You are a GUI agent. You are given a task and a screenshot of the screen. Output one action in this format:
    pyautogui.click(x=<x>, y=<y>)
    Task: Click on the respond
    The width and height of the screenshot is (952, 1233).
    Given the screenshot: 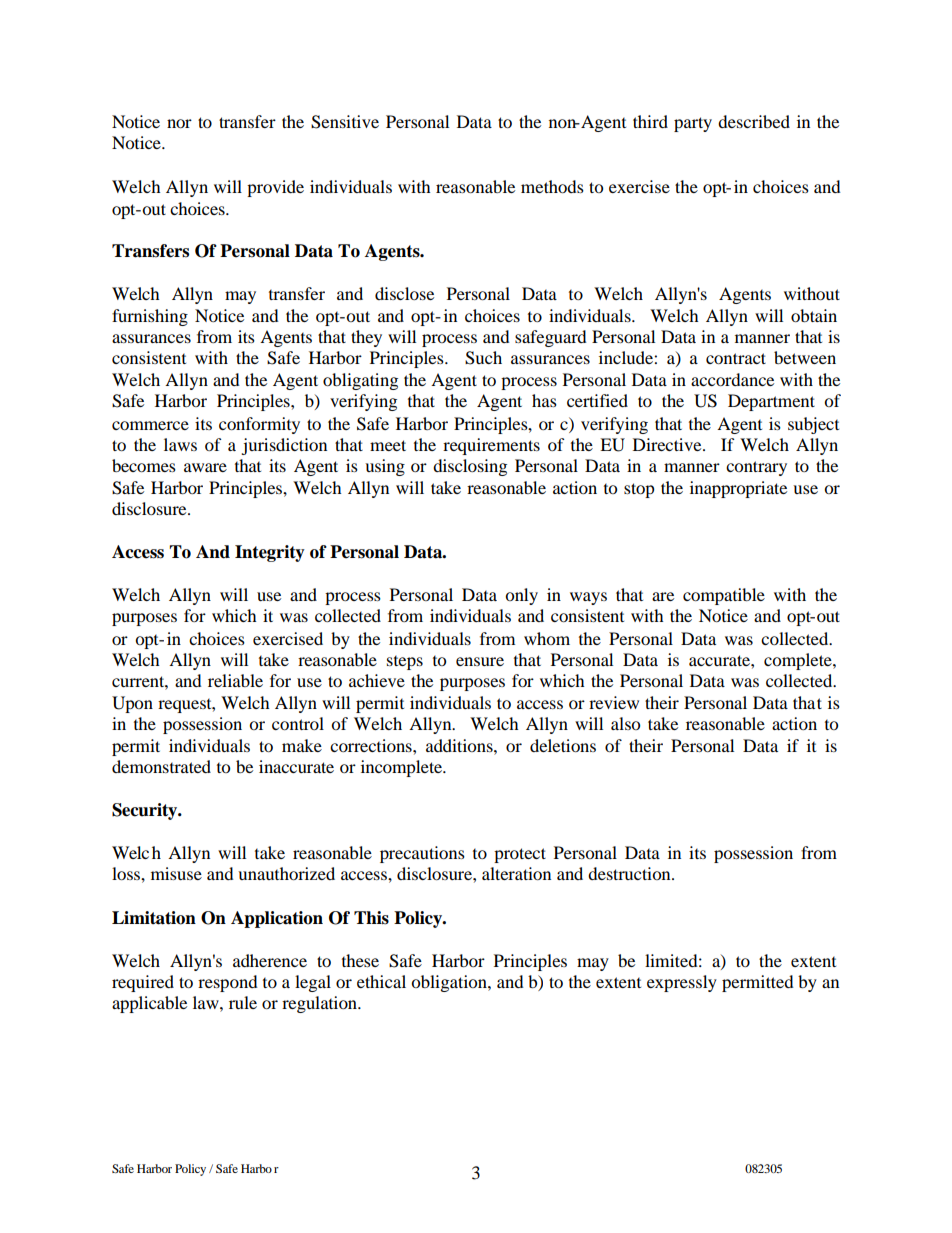 What is the action you would take?
    pyautogui.click(x=228, y=983)
